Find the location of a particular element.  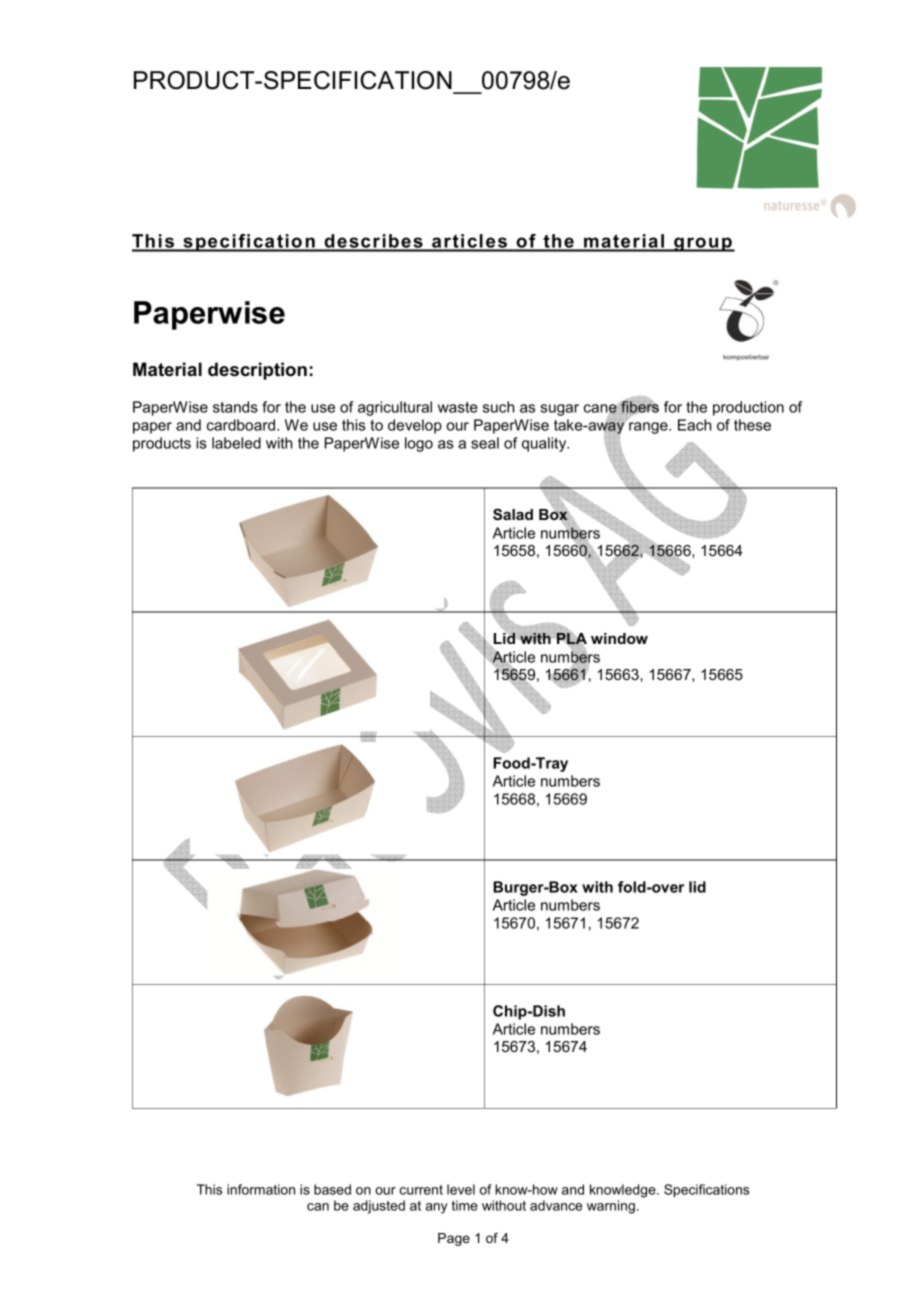

Salad is located at coordinates (513, 514).
